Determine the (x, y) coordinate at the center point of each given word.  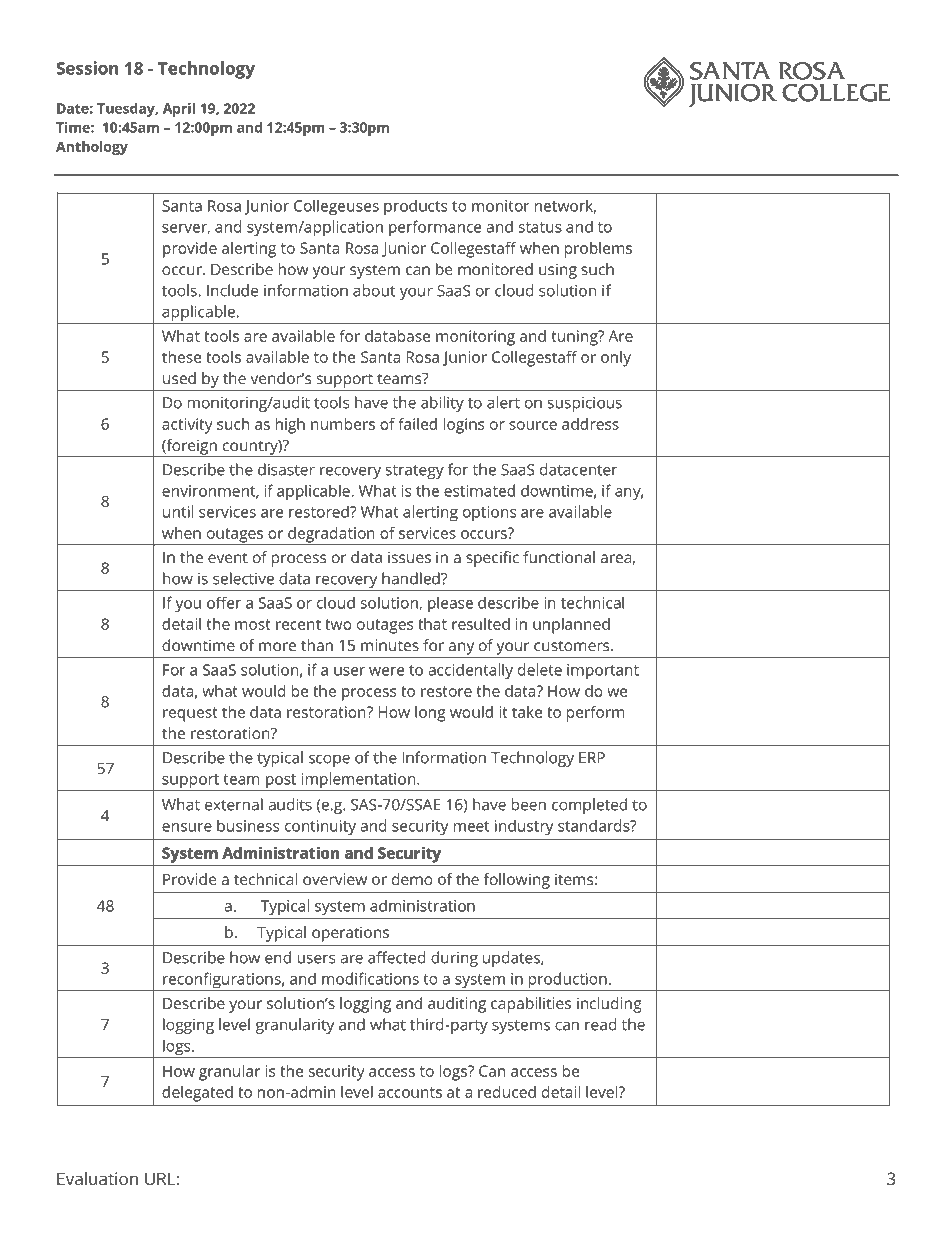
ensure (187, 827)
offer (224, 603)
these (181, 357)
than (317, 645)
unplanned (571, 626)
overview (335, 879)
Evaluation (97, 1178)
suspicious (585, 404)
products (415, 207)
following (517, 881)
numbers (343, 424)
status (540, 227)
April (179, 110)
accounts (410, 1092)
